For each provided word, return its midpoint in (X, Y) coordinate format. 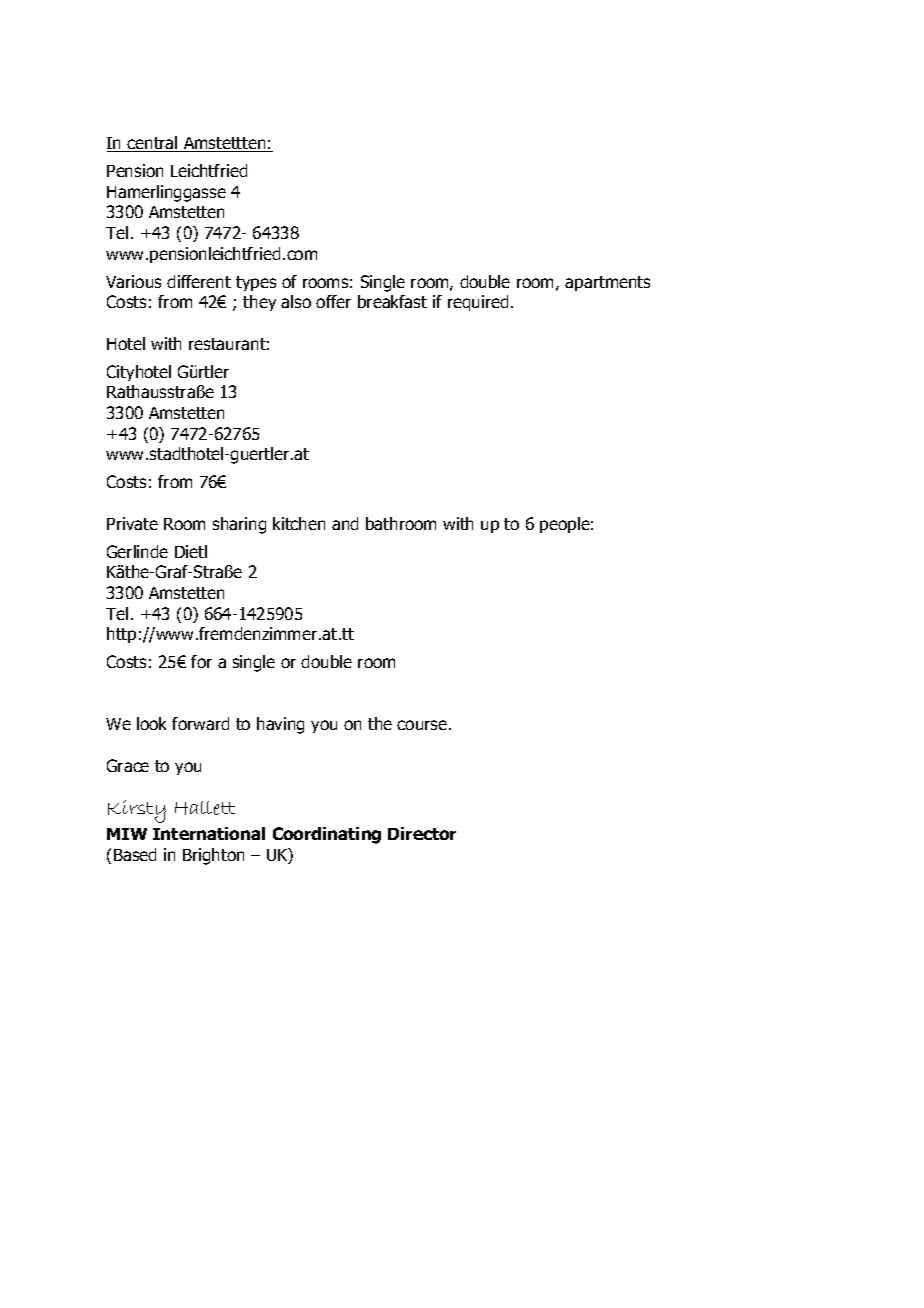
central (153, 144)
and (345, 523)
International (209, 833)
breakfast (392, 301)
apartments (607, 283)
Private (132, 523)
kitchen (299, 523)
